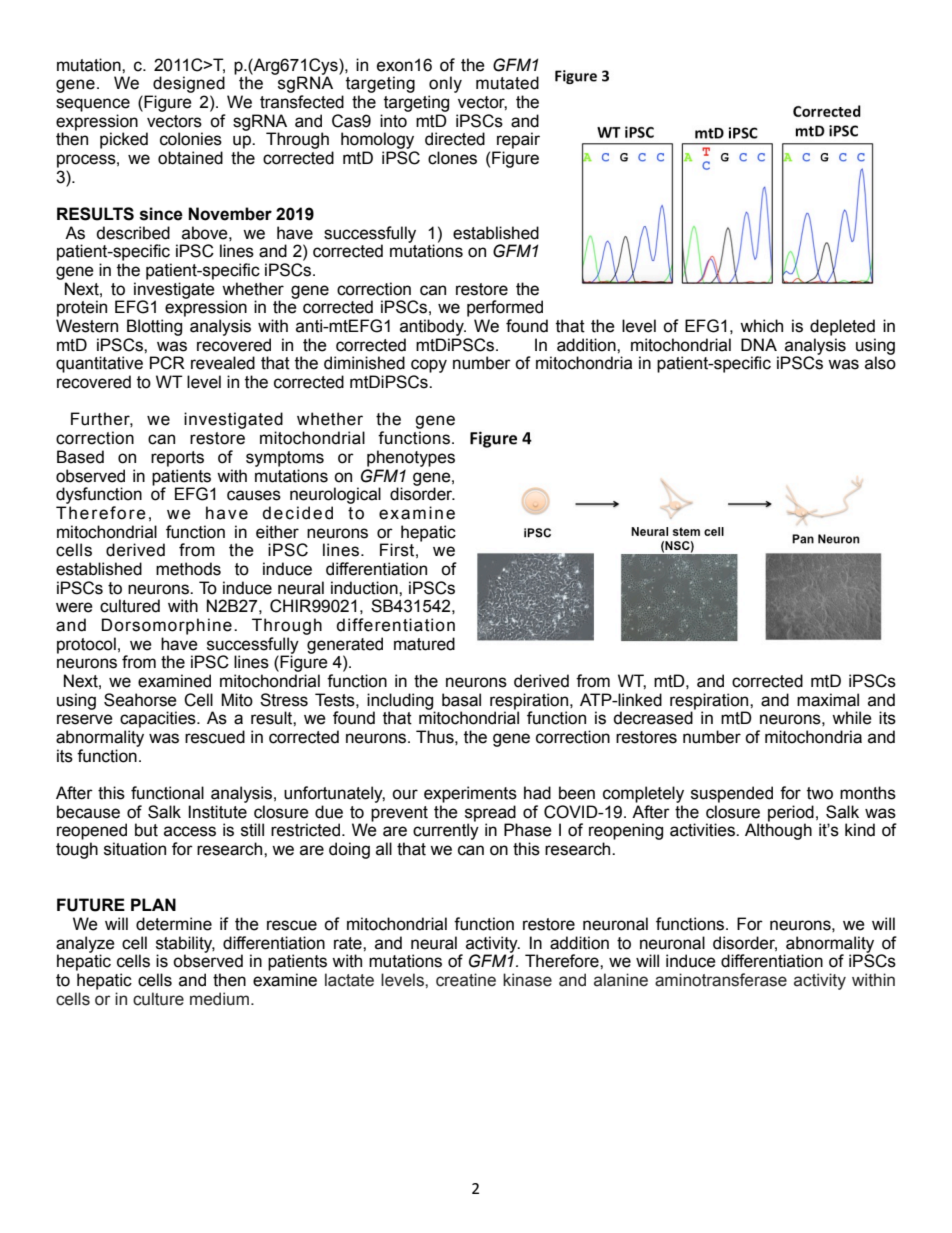 The height and width of the document is (1233, 952). I want to click on repair, so click(518, 140).
